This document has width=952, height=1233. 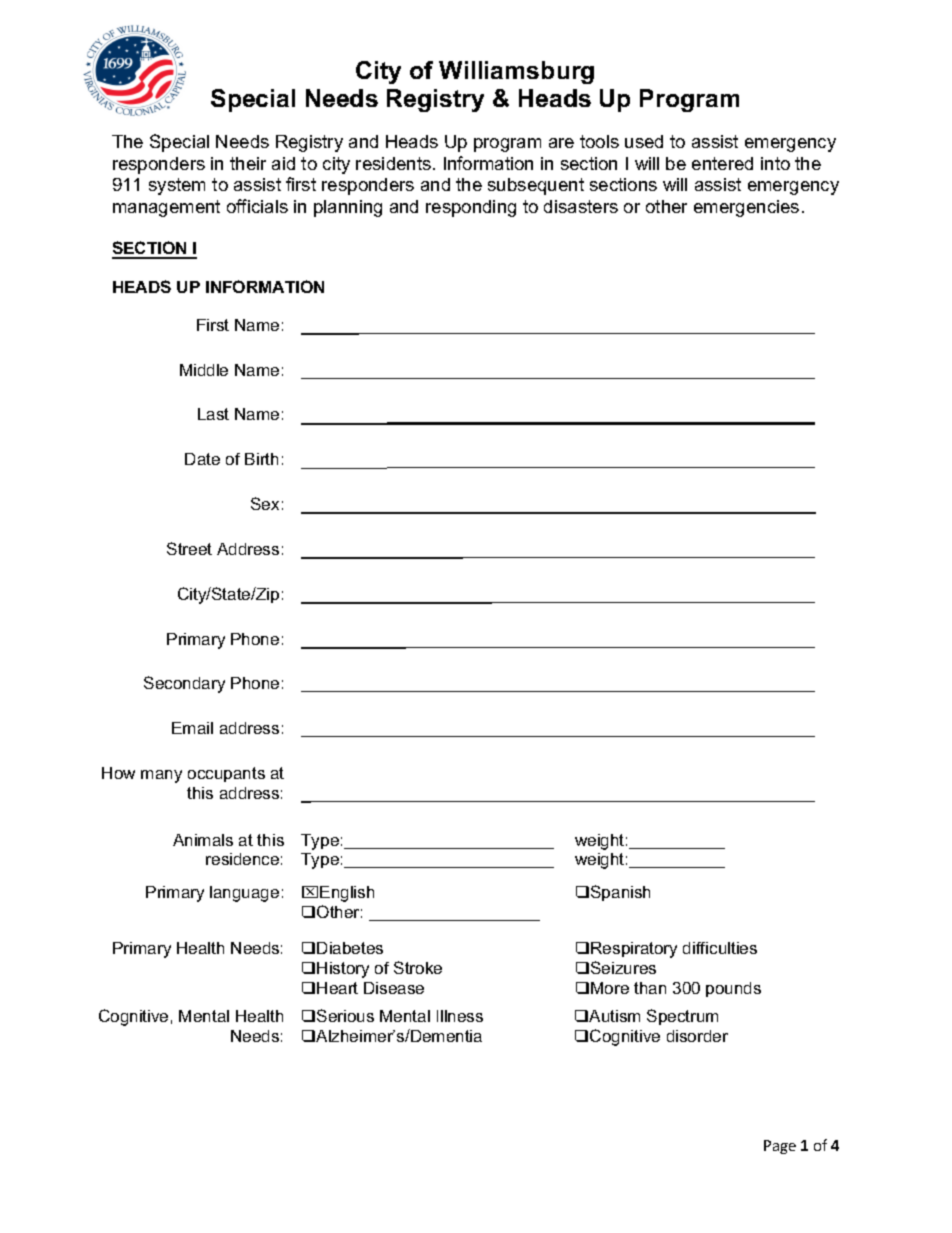 What do you see at coordinates (720, 948) in the document?
I see `difficulties` at bounding box center [720, 948].
